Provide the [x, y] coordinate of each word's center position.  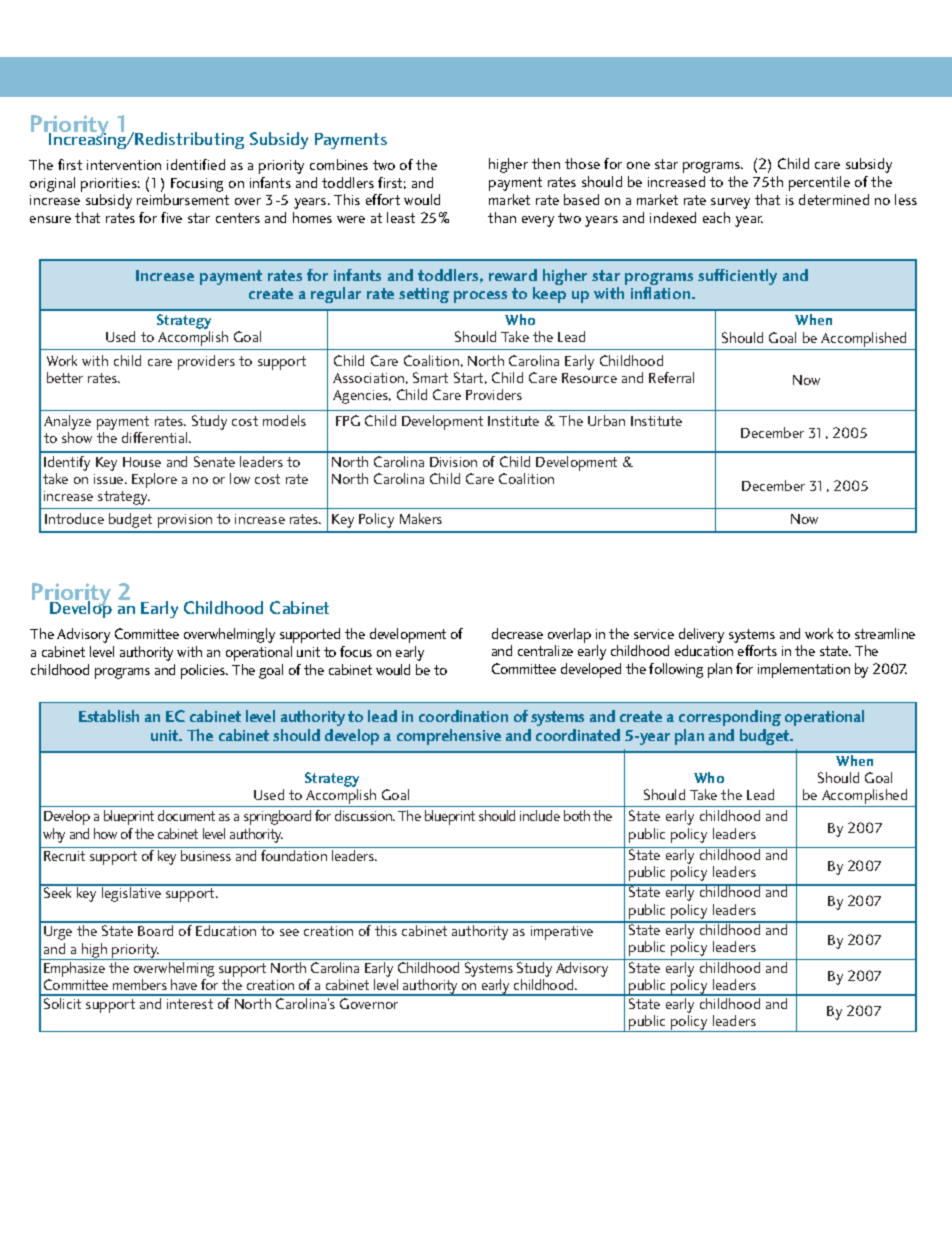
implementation [804, 670]
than [502, 217]
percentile [819, 183]
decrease [517, 633]
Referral [671, 377]
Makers [421, 518]
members [140, 984]
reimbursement [183, 199]
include [540, 815]
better [65, 377]
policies [204, 671]
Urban [606, 420]
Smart [430, 377]
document [186, 815]
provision [185, 521]
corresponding [730, 718]
